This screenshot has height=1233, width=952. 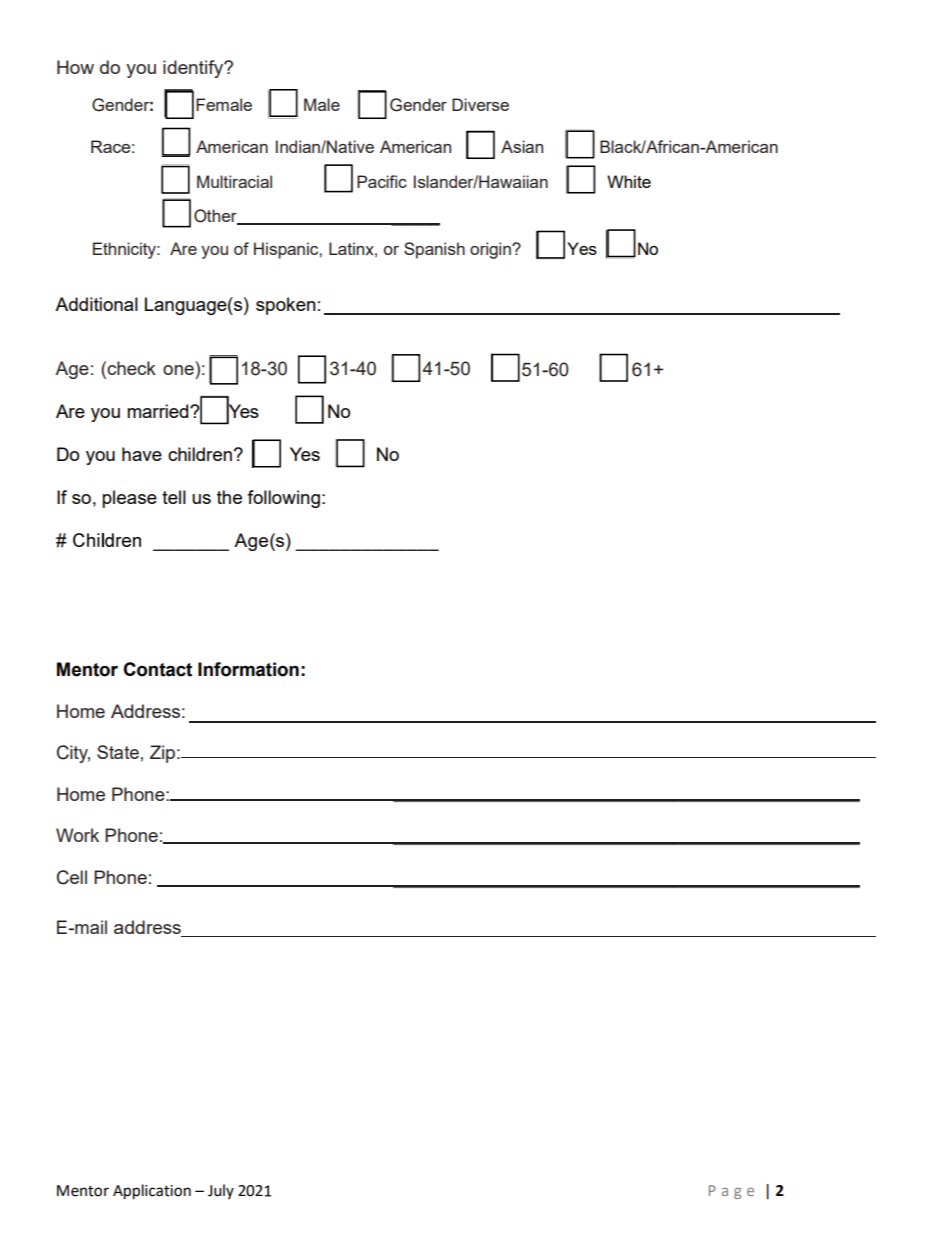 I want to click on How, so click(x=75, y=67).
